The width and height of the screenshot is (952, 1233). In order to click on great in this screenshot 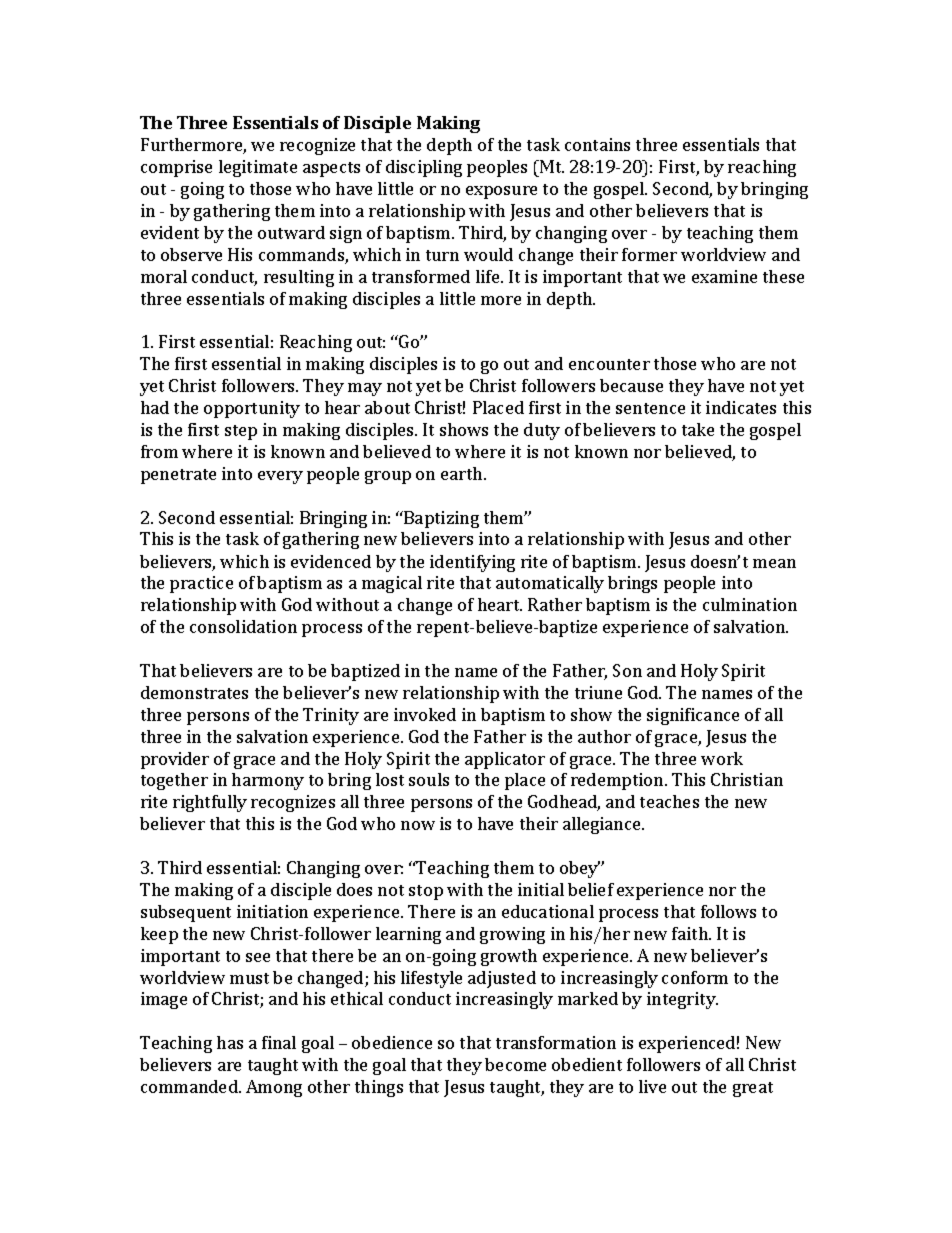, I will do `click(753, 1089)`.
